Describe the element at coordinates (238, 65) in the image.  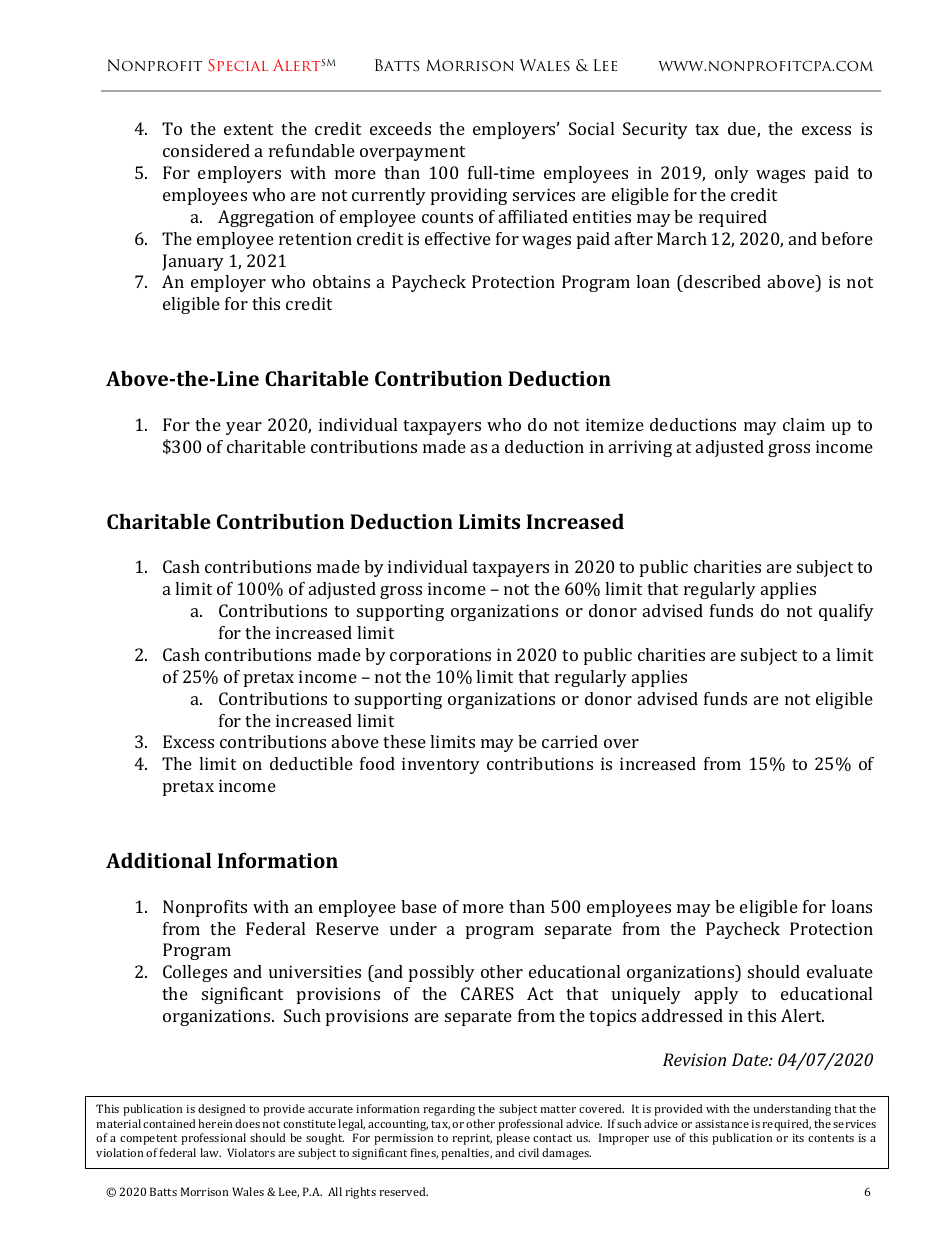
I see `Special` at that location.
